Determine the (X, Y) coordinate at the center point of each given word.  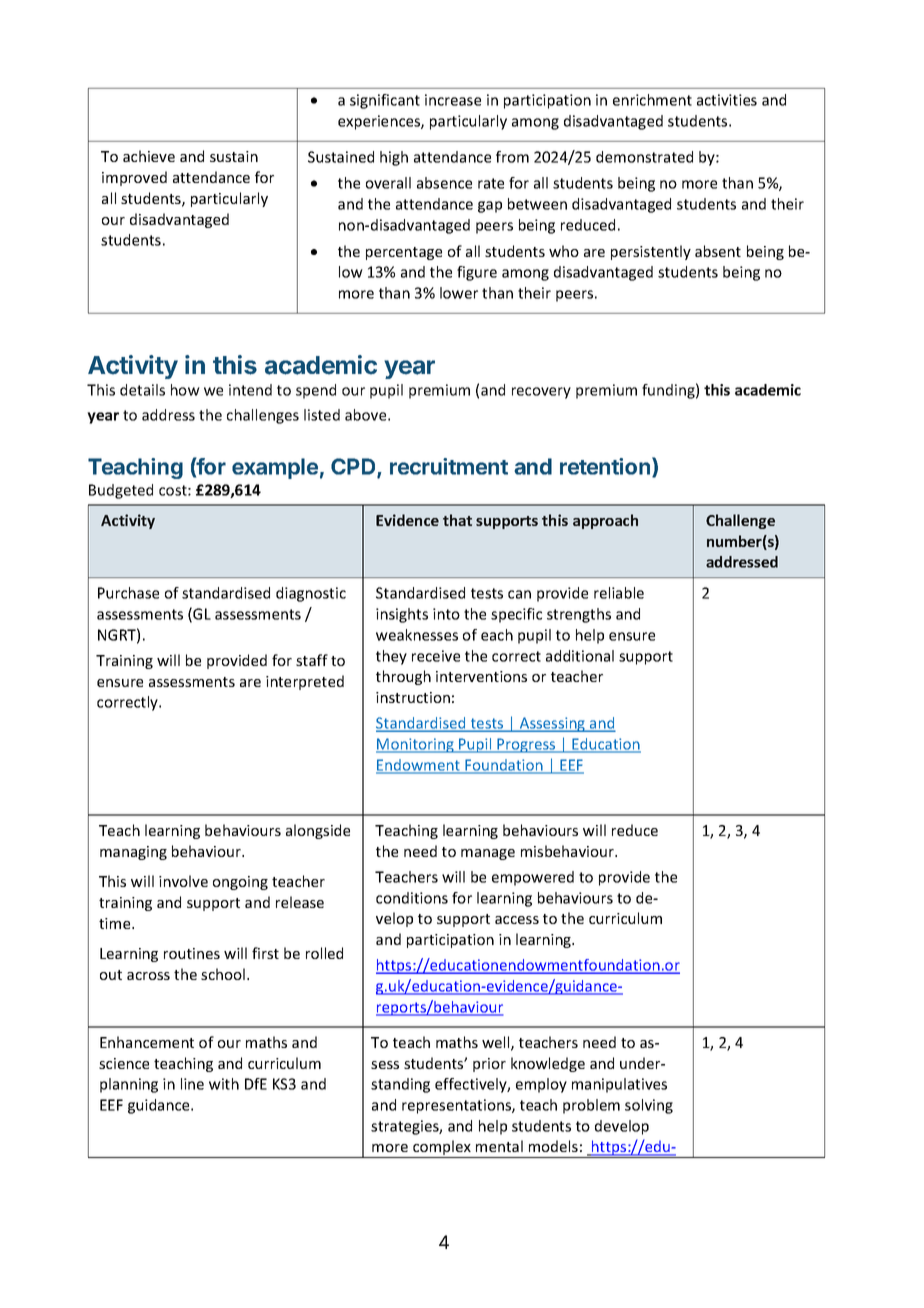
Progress (526, 745)
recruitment (449, 466)
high (394, 158)
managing (133, 853)
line (192, 1084)
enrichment (652, 100)
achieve (149, 156)
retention (606, 467)
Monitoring (416, 745)
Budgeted (121, 491)
